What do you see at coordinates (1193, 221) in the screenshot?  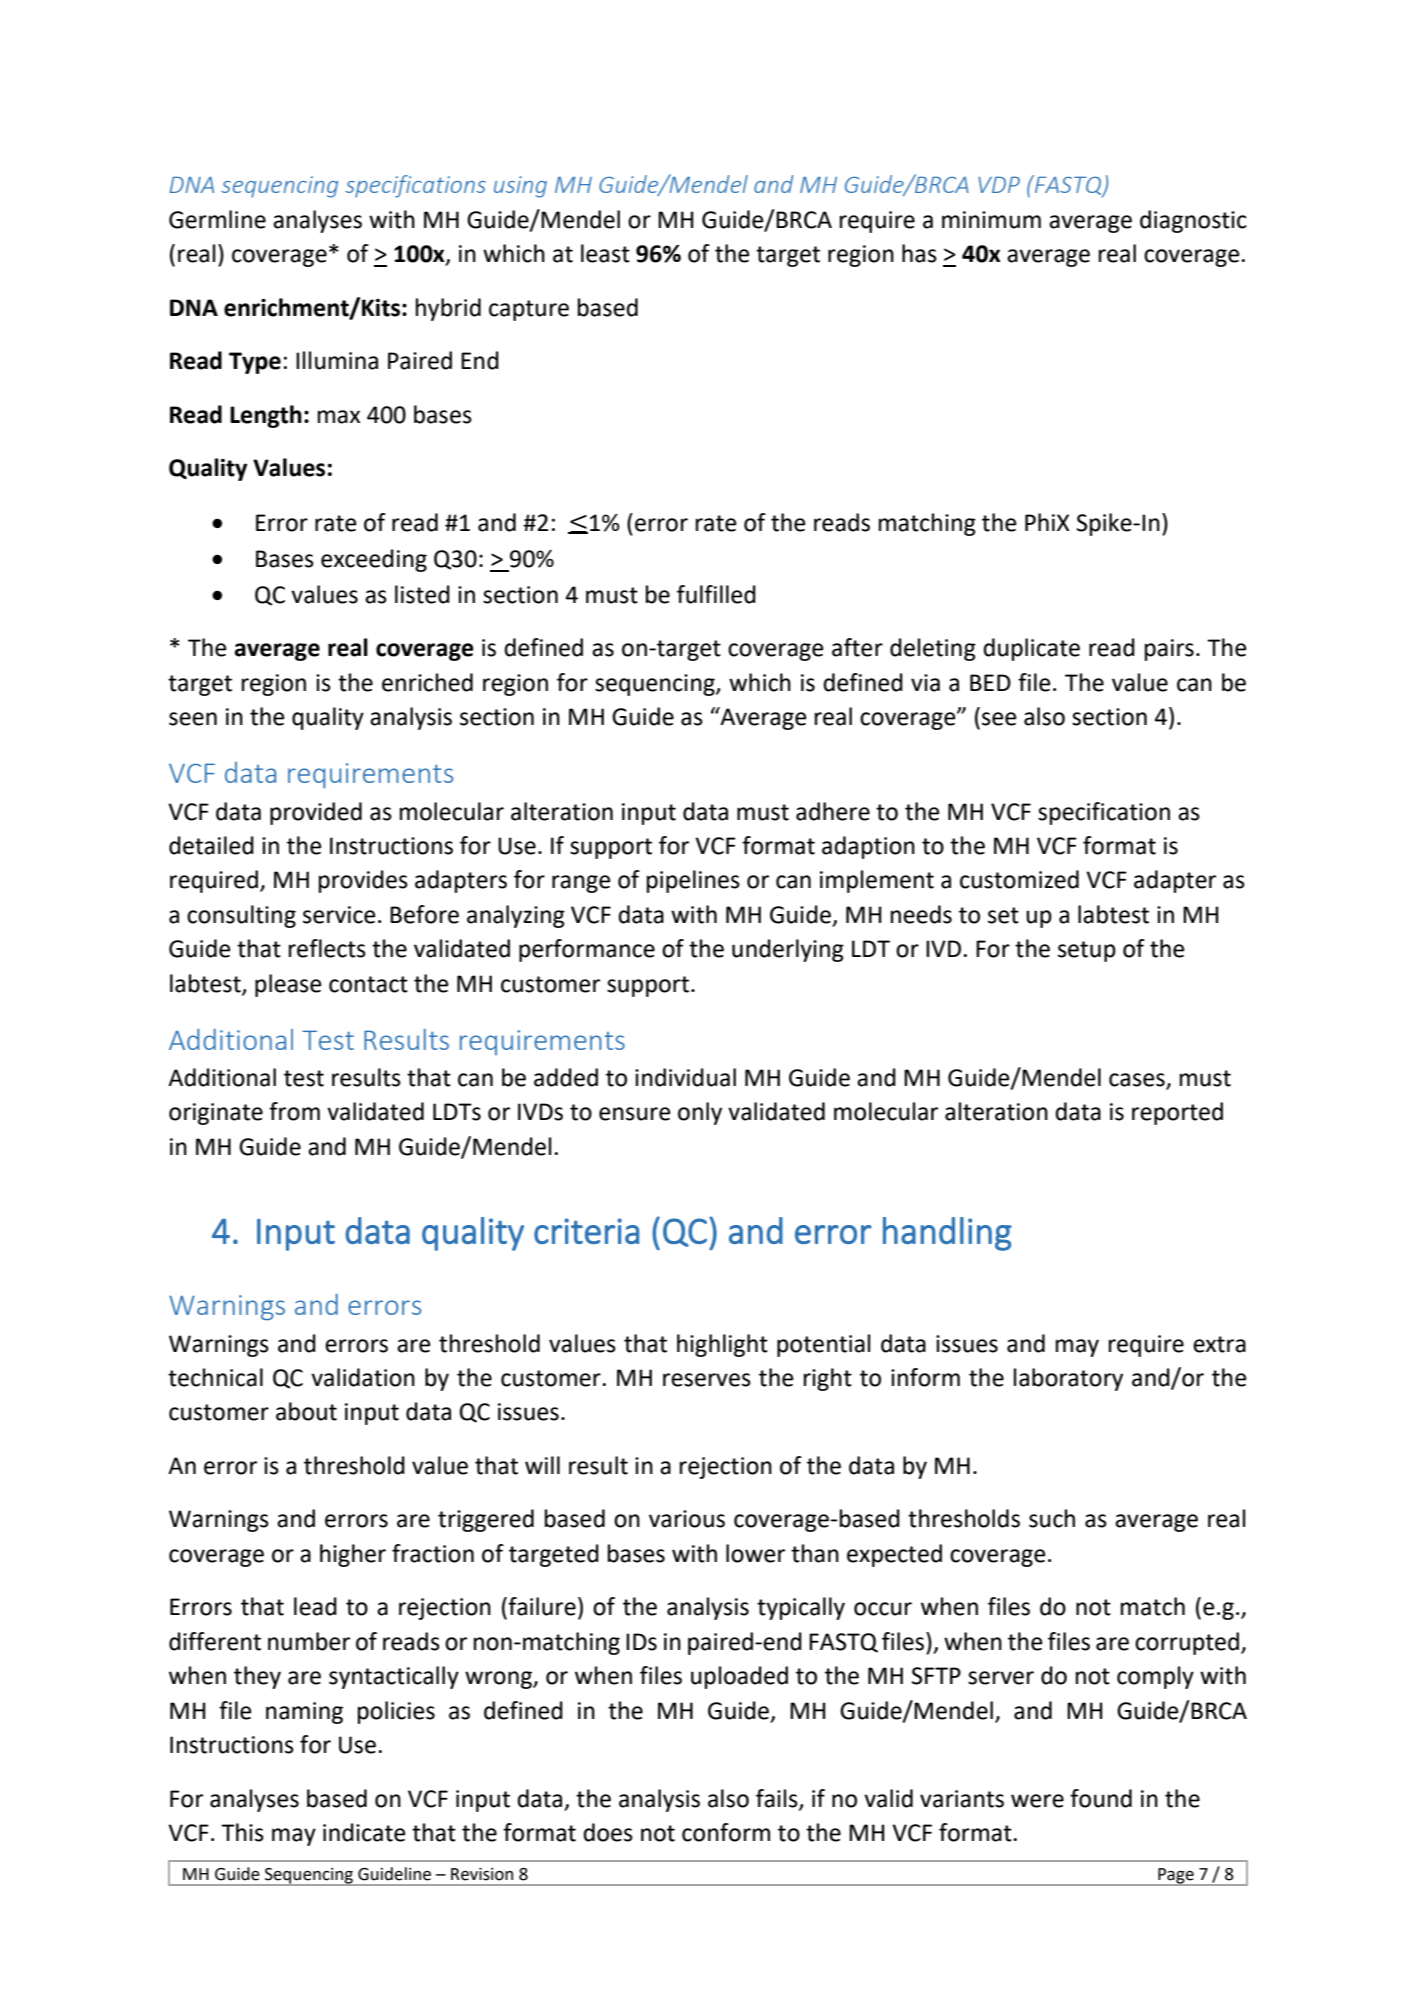 I see `diagnostic` at bounding box center [1193, 221].
